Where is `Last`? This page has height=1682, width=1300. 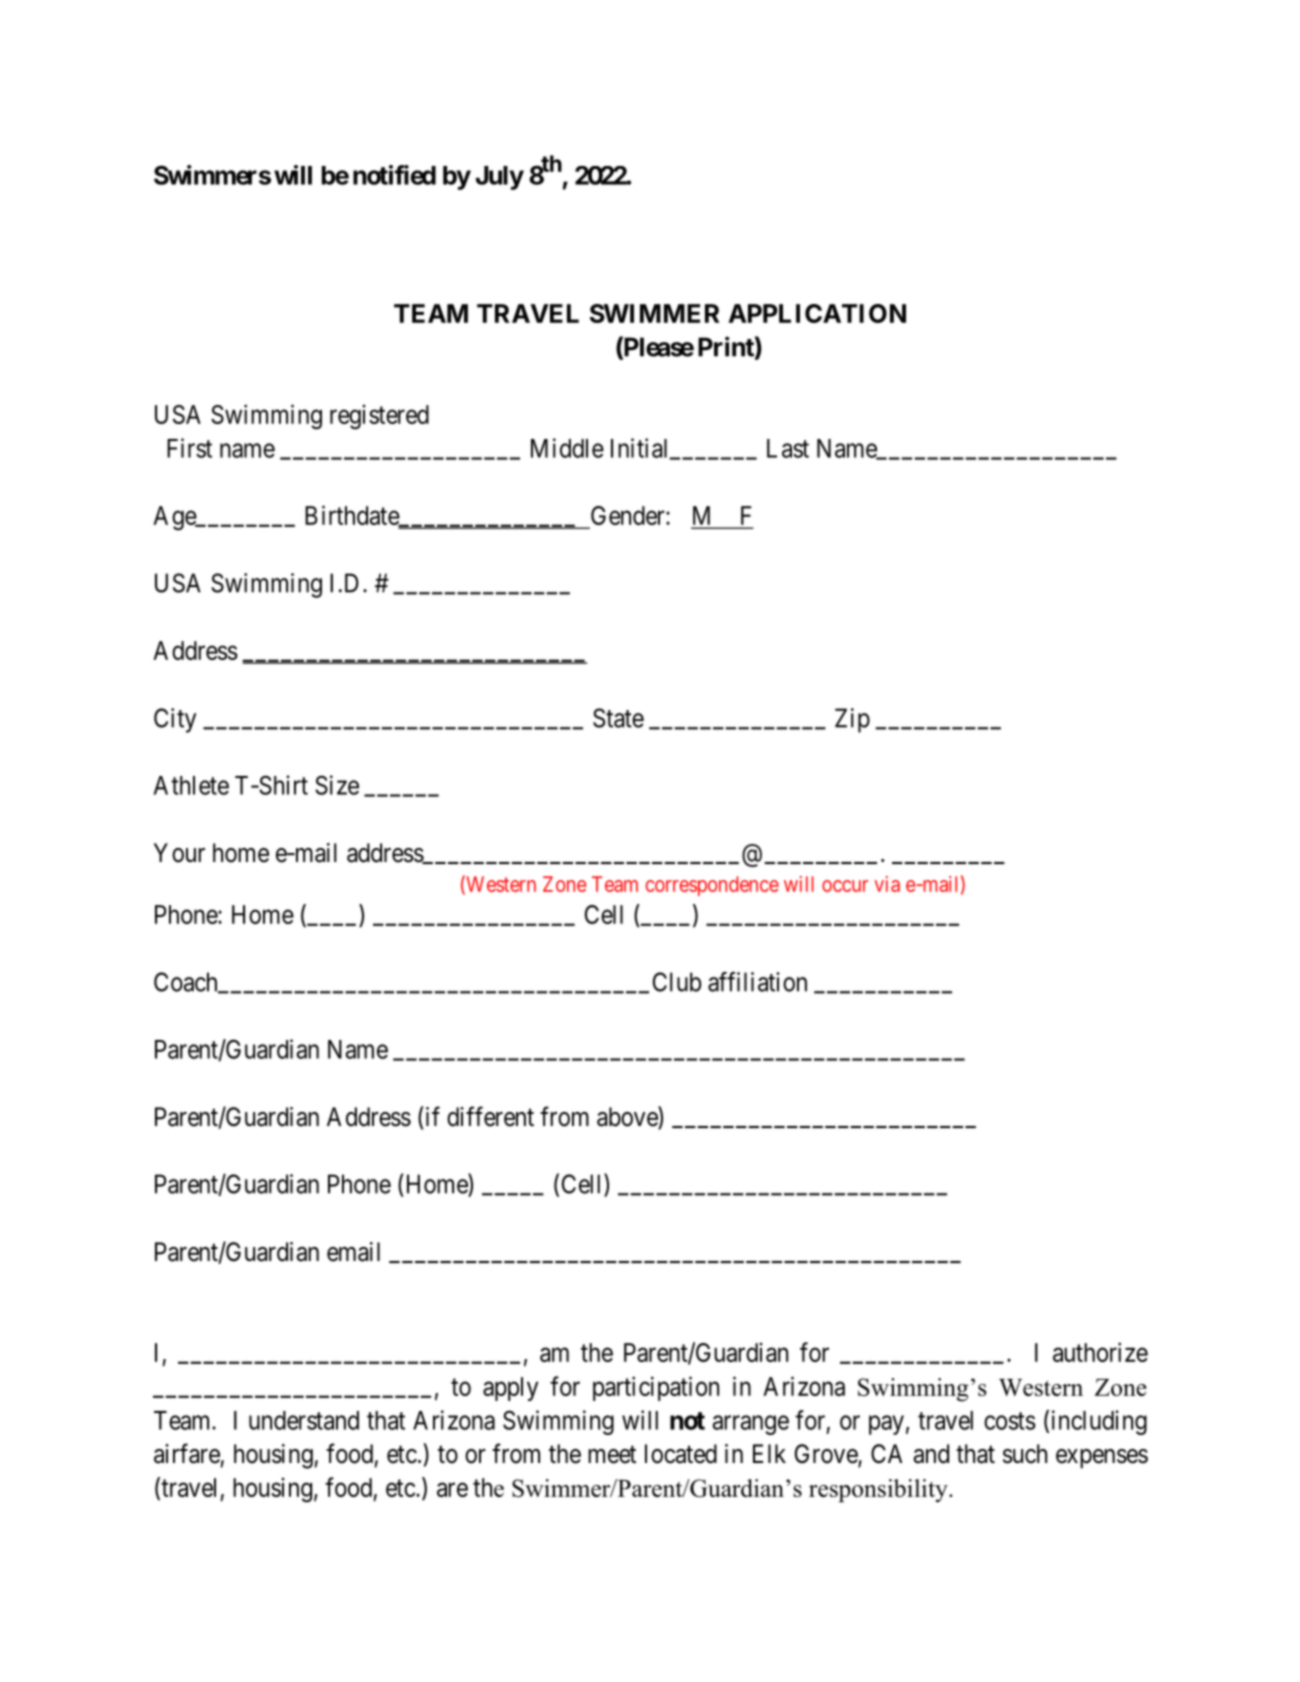 Last is located at coordinates (788, 448).
